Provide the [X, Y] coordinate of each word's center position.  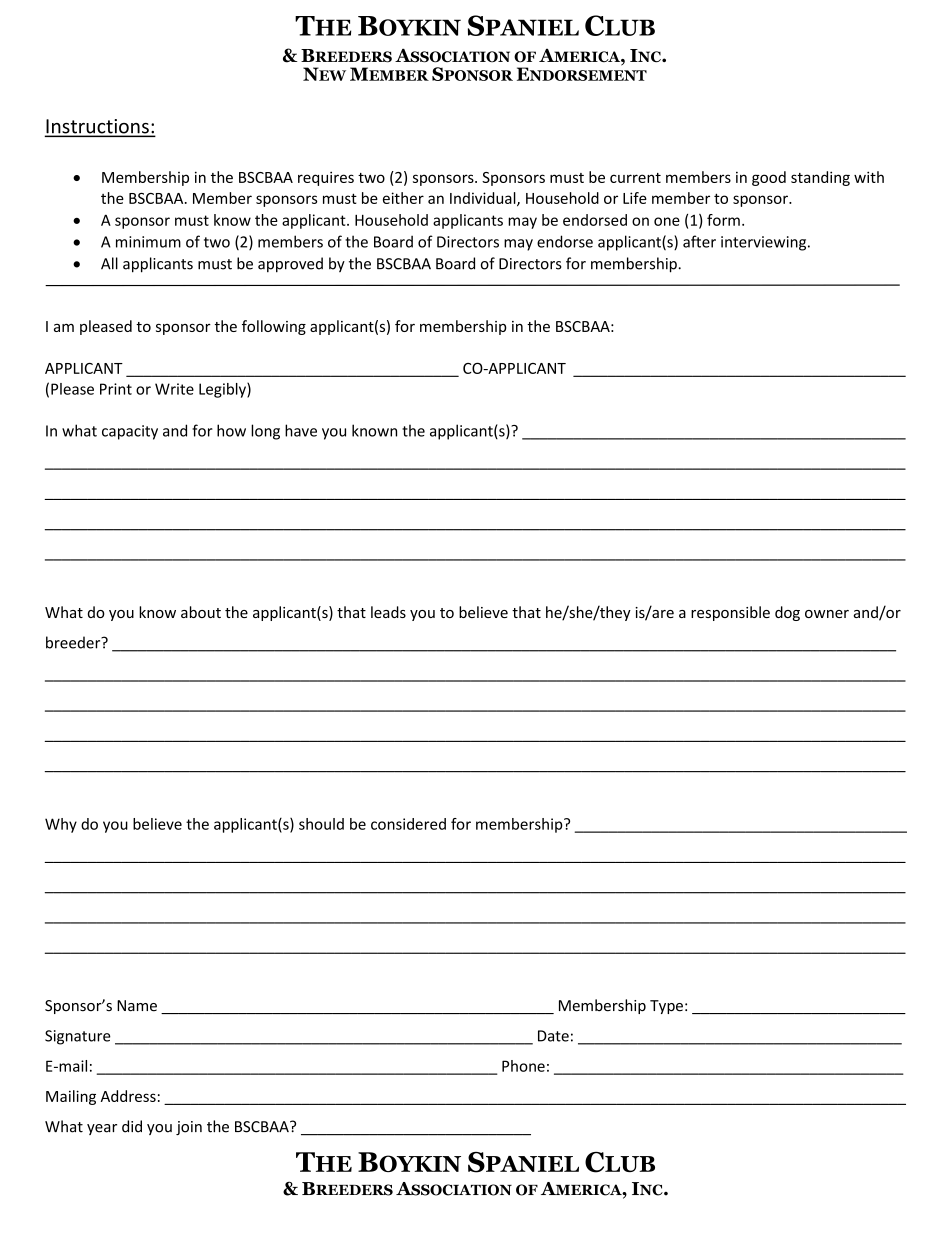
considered [408, 824]
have [301, 430]
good [769, 178]
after [699, 241]
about [201, 612]
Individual [484, 199]
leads [388, 612]
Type [666, 1007]
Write [174, 389]
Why [61, 825]
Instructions [98, 127]
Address [128, 1096]
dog [787, 613]
